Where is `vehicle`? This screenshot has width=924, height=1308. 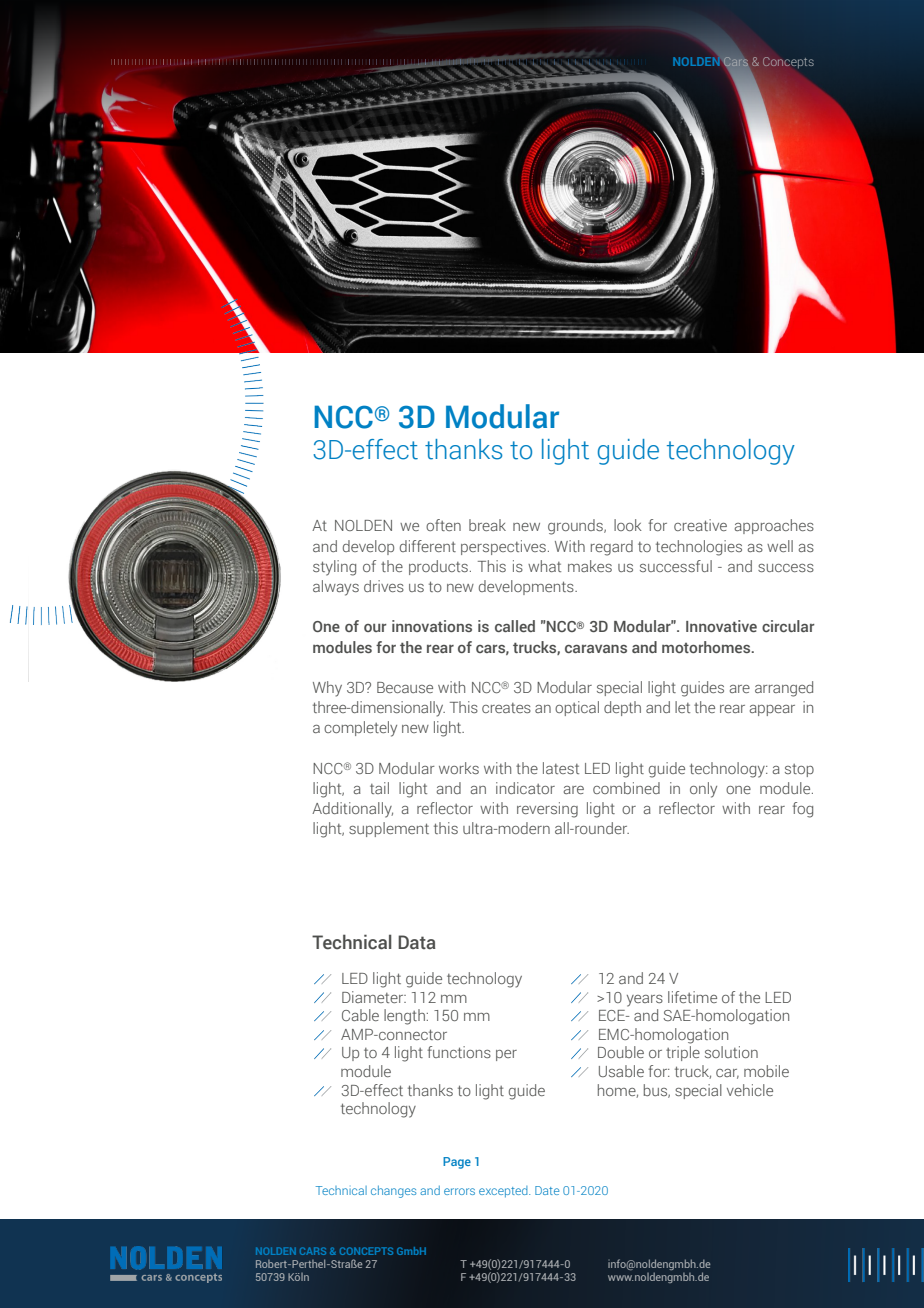 vehicle is located at coordinates (750, 1090).
